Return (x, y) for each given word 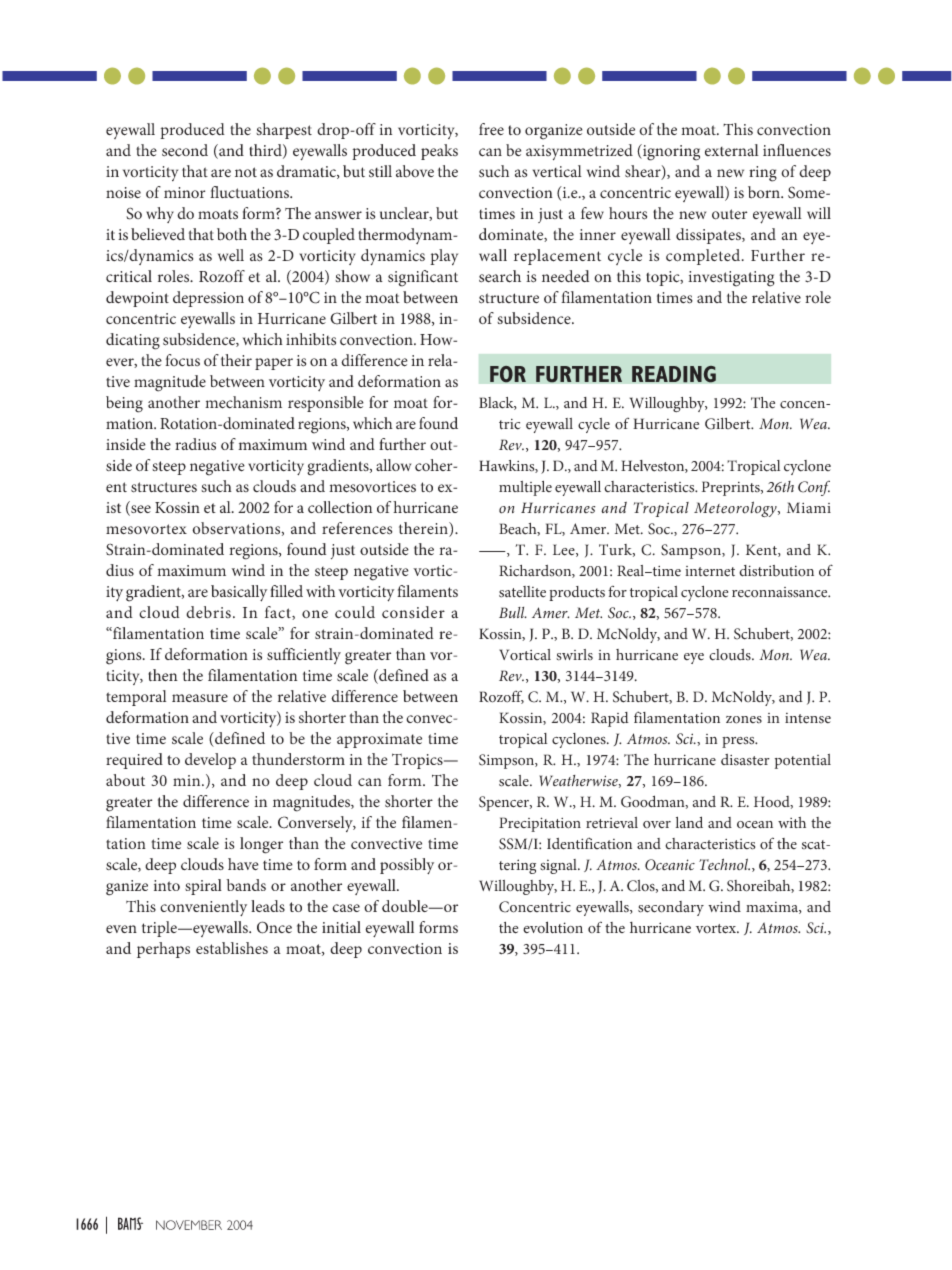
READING (674, 374)
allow (393, 465)
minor (184, 192)
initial (341, 927)
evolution (553, 927)
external (732, 150)
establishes (232, 948)
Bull (513, 612)
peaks (439, 152)
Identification (589, 843)
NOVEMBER (189, 1225)
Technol (724, 864)
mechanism (243, 402)
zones (744, 720)
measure (200, 698)
